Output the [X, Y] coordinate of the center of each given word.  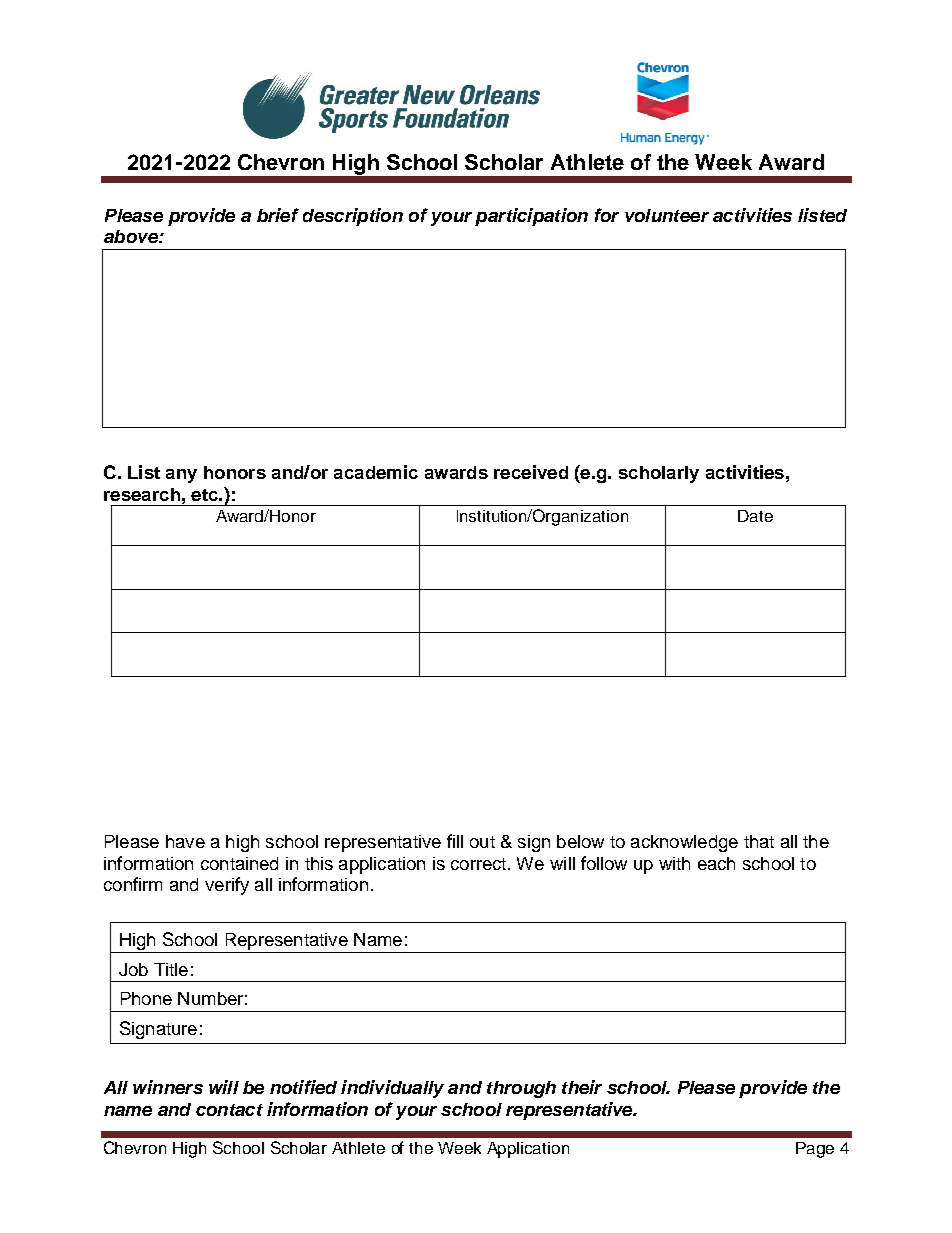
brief [278, 215]
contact [229, 1110]
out [482, 842]
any [181, 476]
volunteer [667, 215]
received [531, 472]
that [759, 841]
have [185, 841]
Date [755, 516]
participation [531, 217]
